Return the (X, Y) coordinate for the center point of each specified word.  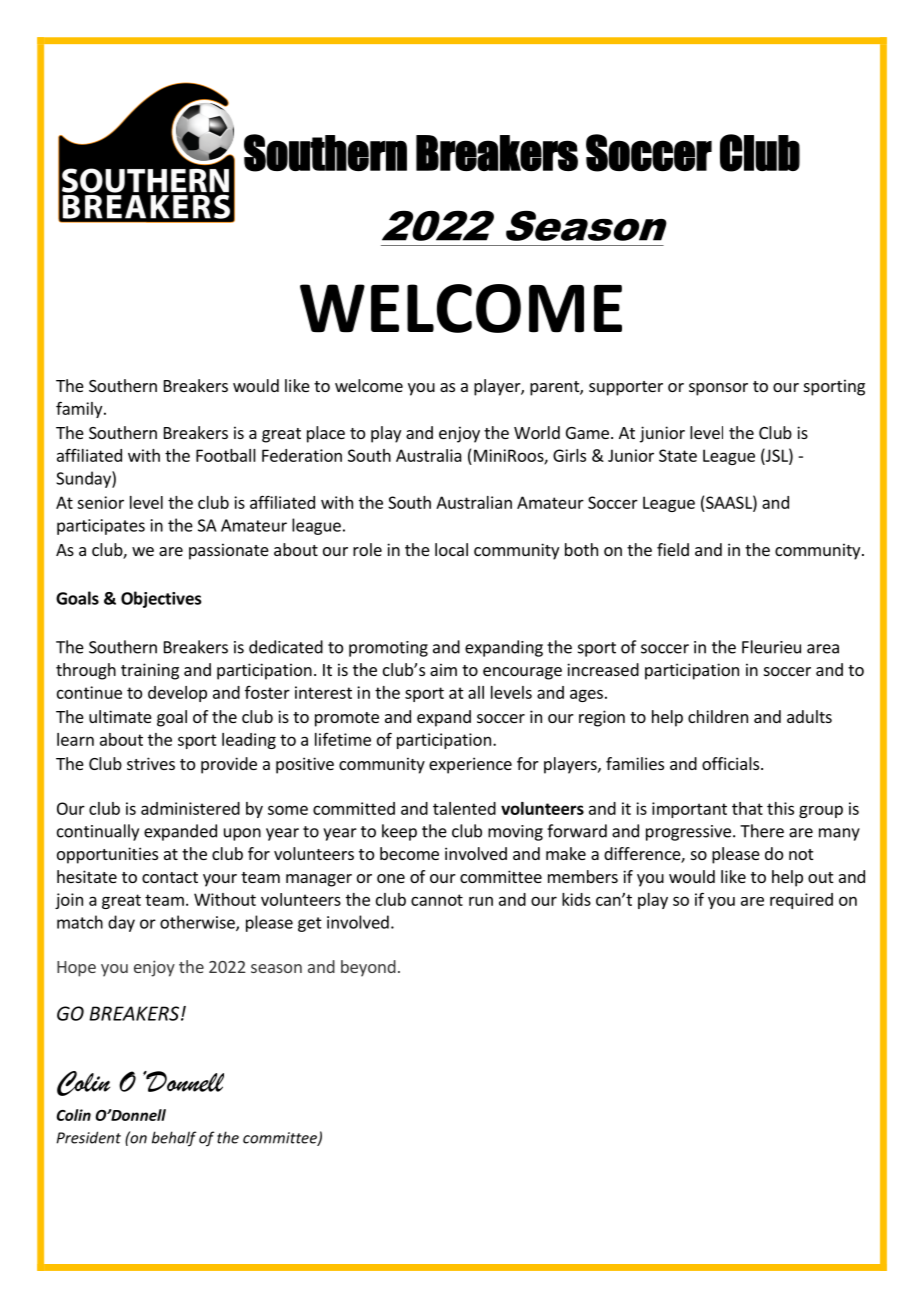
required (801, 901)
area (823, 649)
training (150, 671)
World (537, 432)
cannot (437, 900)
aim (443, 669)
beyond (368, 968)
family (80, 409)
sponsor (718, 389)
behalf (174, 1139)
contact (170, 877)
